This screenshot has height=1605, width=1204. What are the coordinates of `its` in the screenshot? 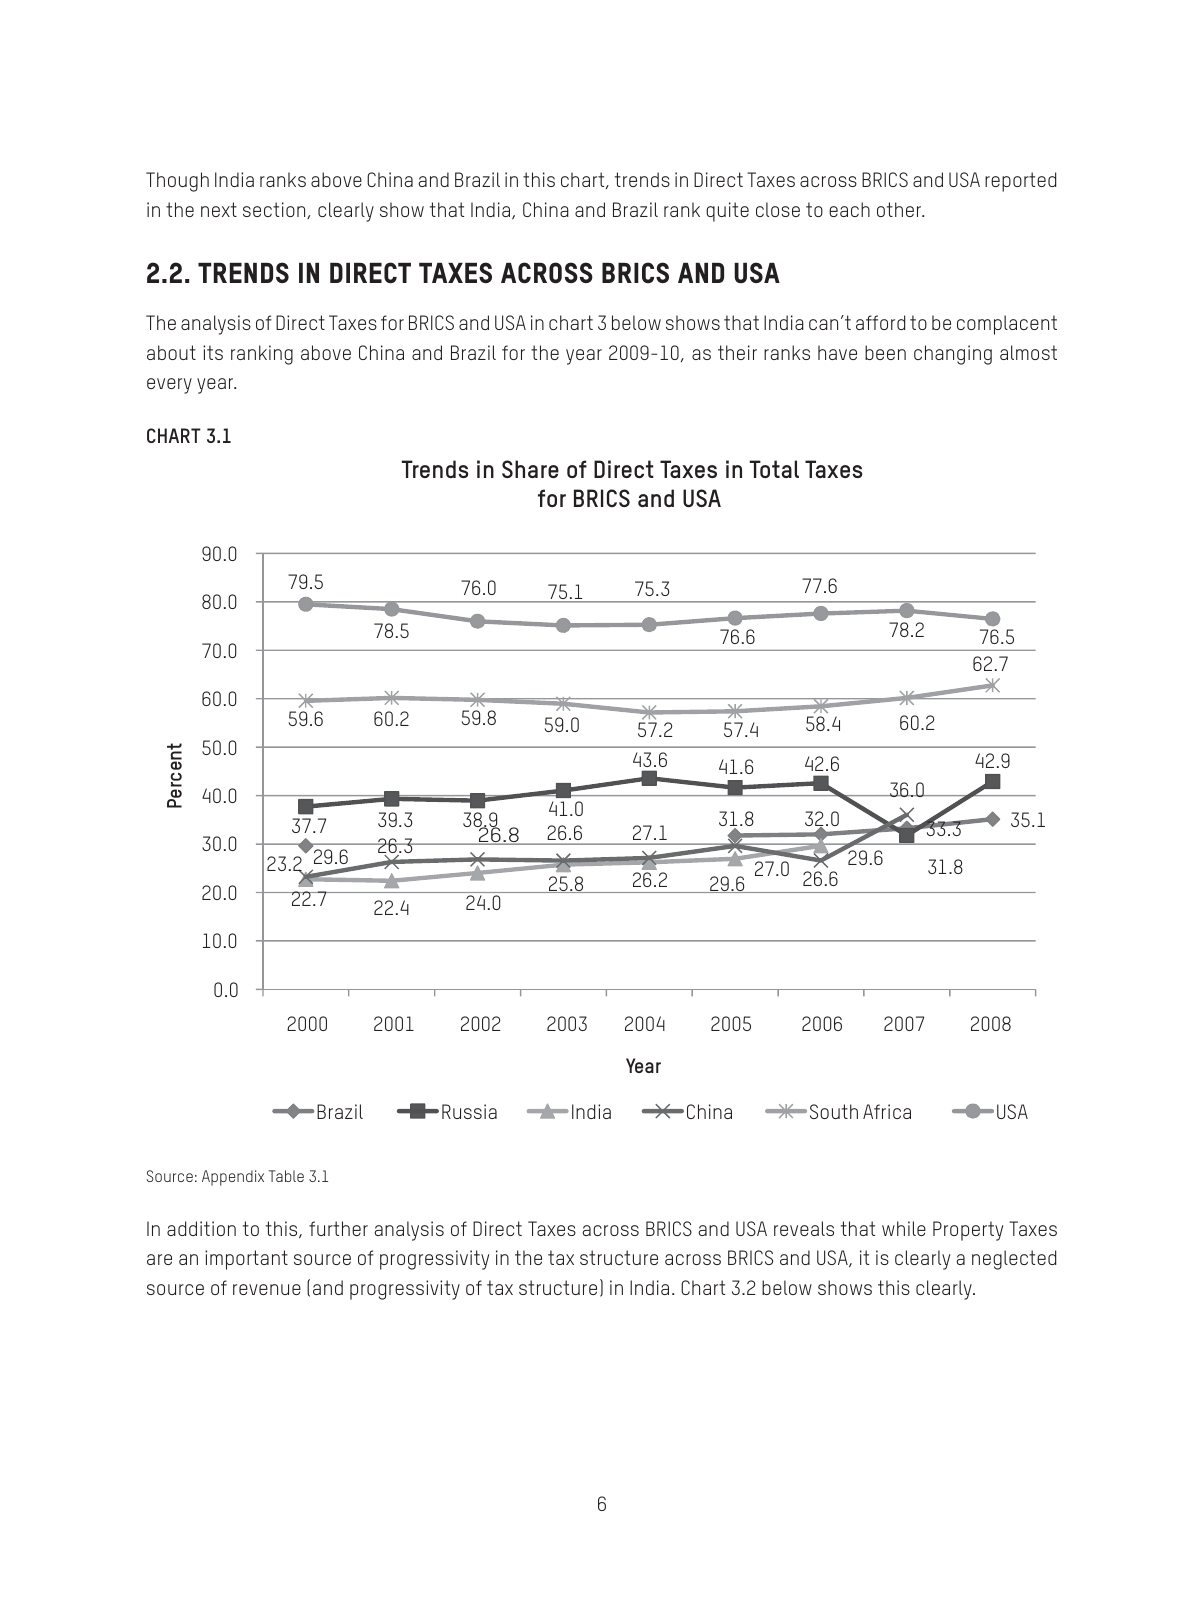 It's located at (213, 352).
